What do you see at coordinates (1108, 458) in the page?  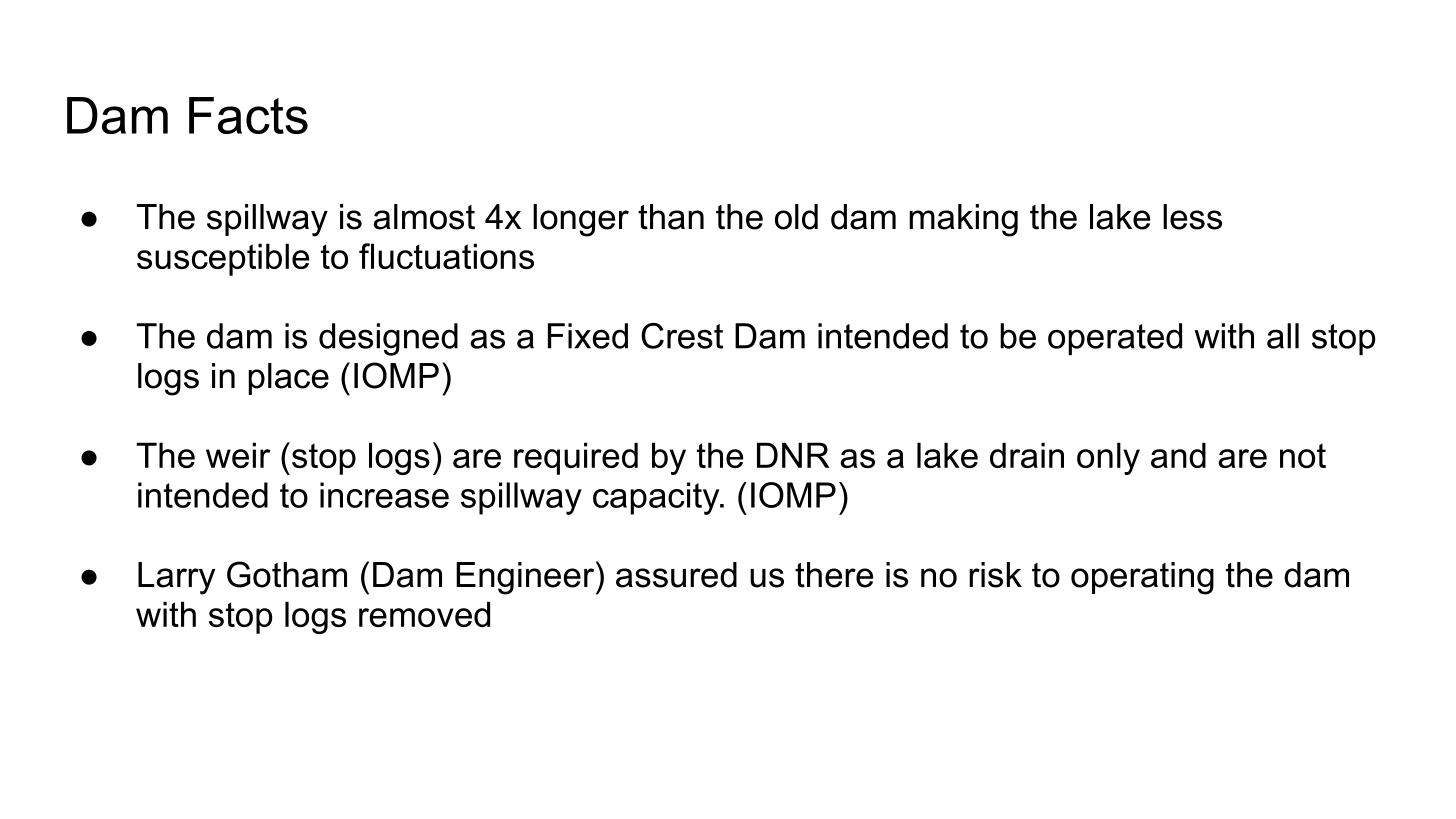 I see `only` at bounding box center [1108, 458].
